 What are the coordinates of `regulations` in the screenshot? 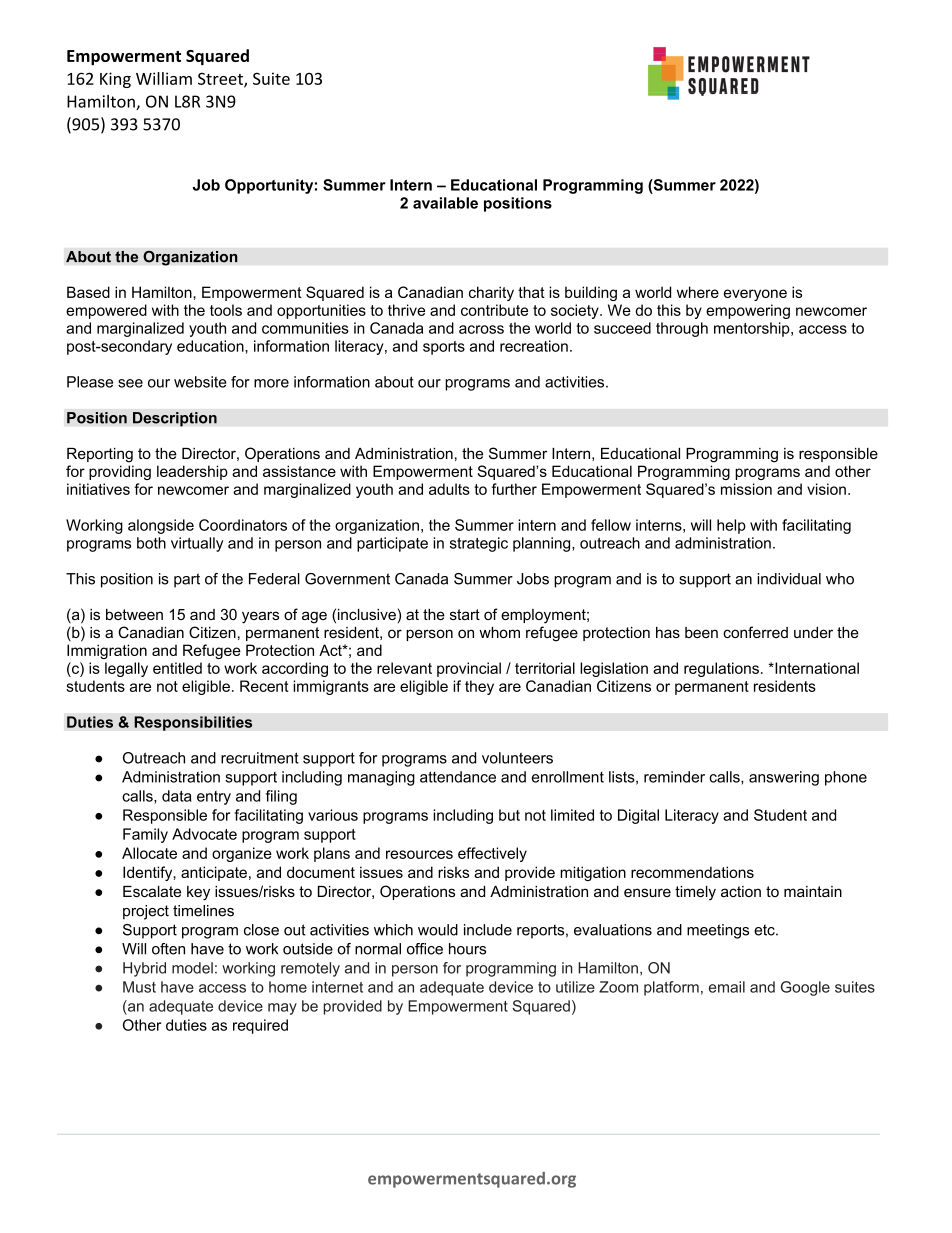 It's located at (721, 669).
